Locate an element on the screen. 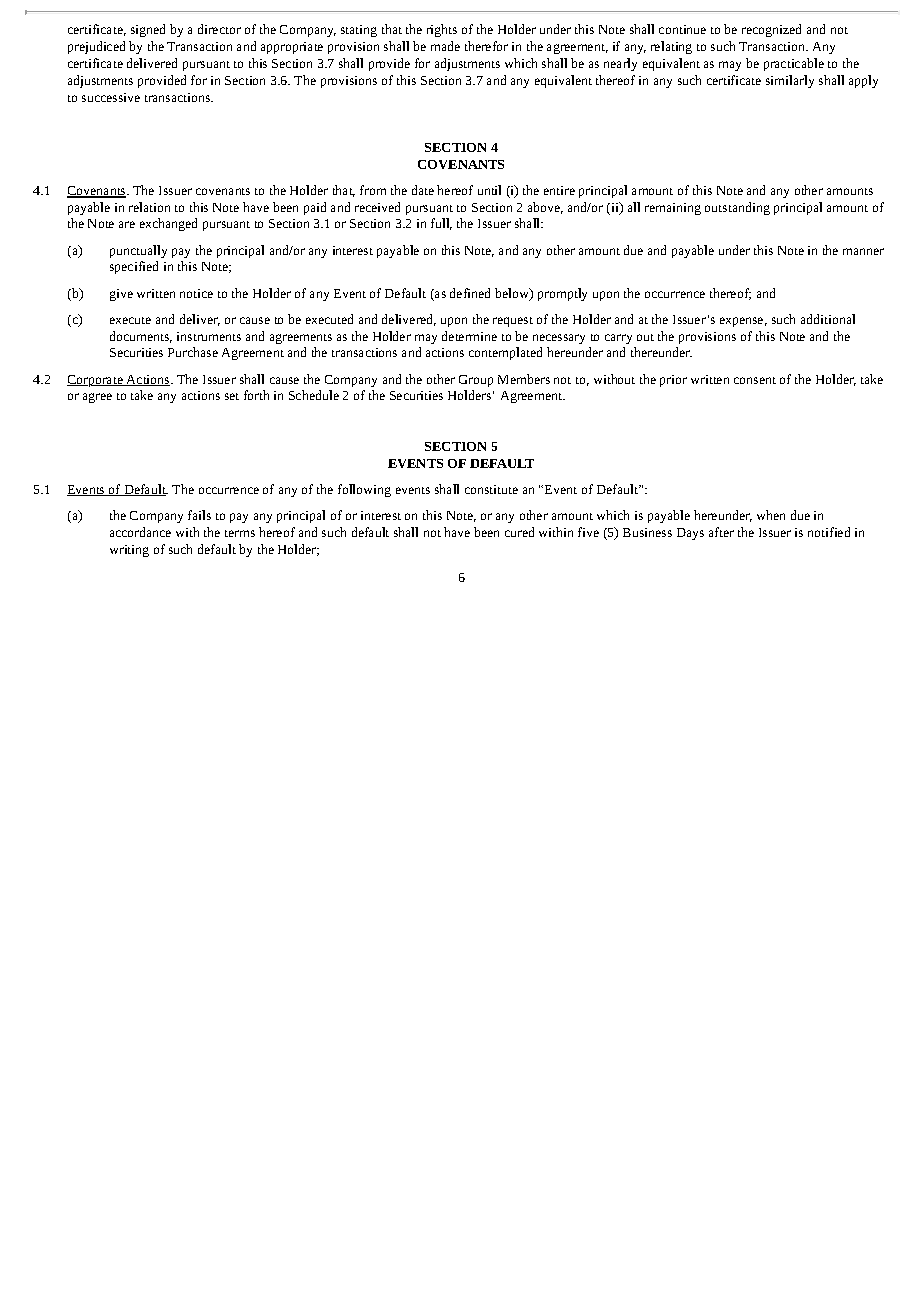 The image size is (924, 1308). recognized is located at coordinates (771, 30).
